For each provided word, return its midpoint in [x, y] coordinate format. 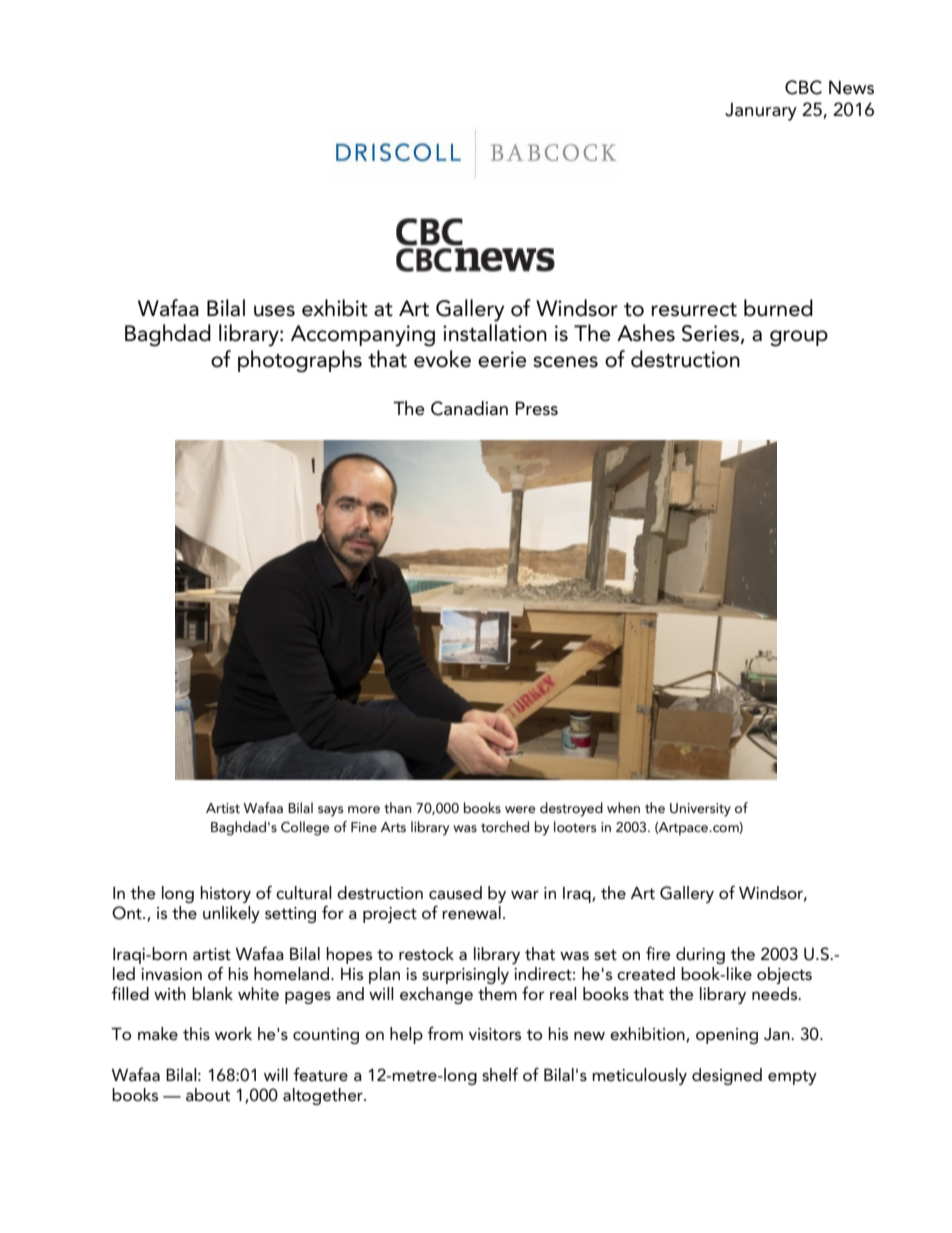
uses [274, 311]
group [799, 338]
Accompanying [363, 336]
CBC [803, 87]
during [700, 955]
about [208, 1094]
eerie [502, 359]
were [520, 809]
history [226, 894]
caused [455, 893]
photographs [300, 361]
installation [495, 333]
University [700, 810]
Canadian [469, 408]
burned [778, 308]
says [331, 811]
